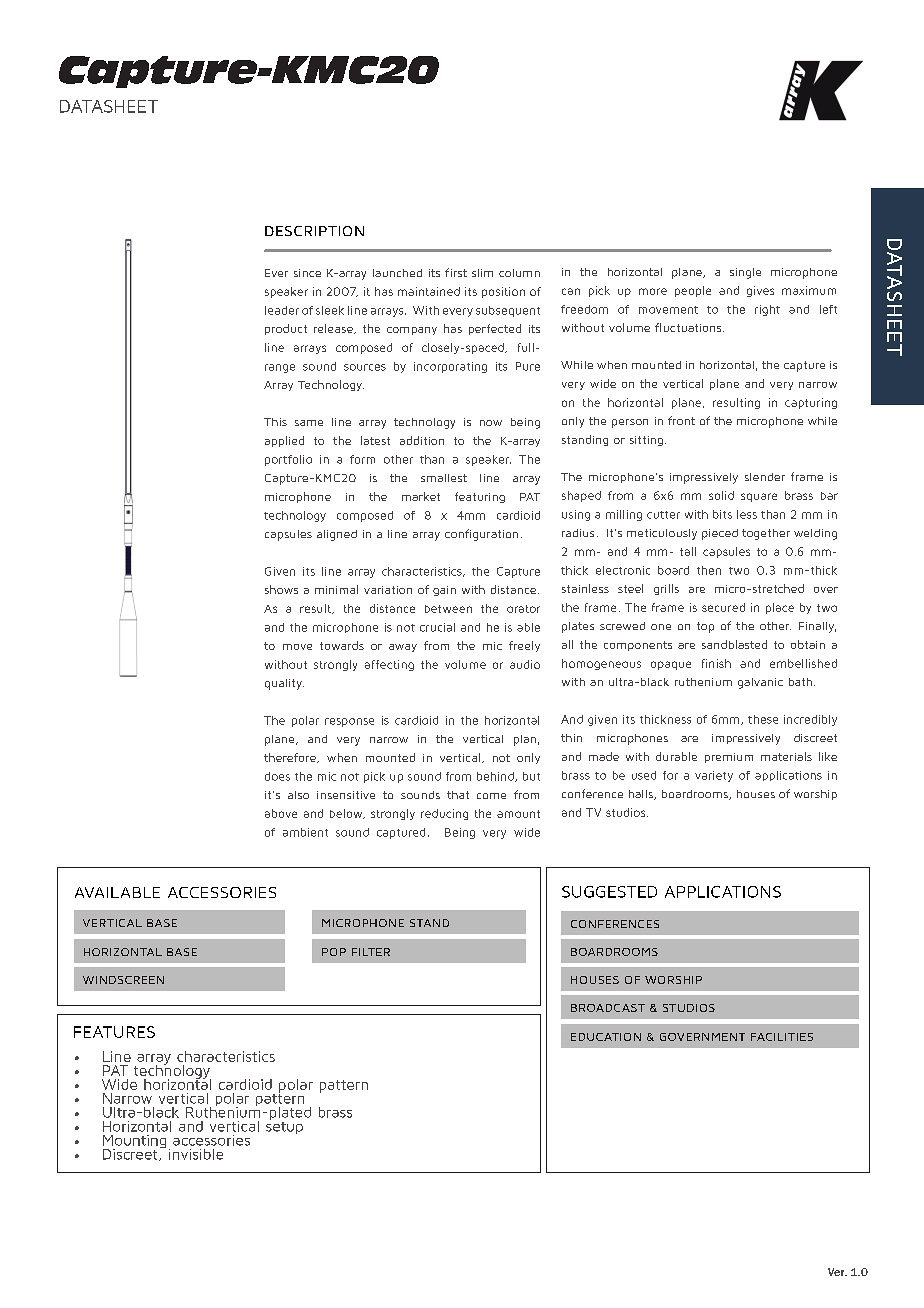 The height and width of the document is (1308, 924). What do you see at coordinates (196, 1154) in the document?
I see `invisible` at bounding box center [196, 1154].
